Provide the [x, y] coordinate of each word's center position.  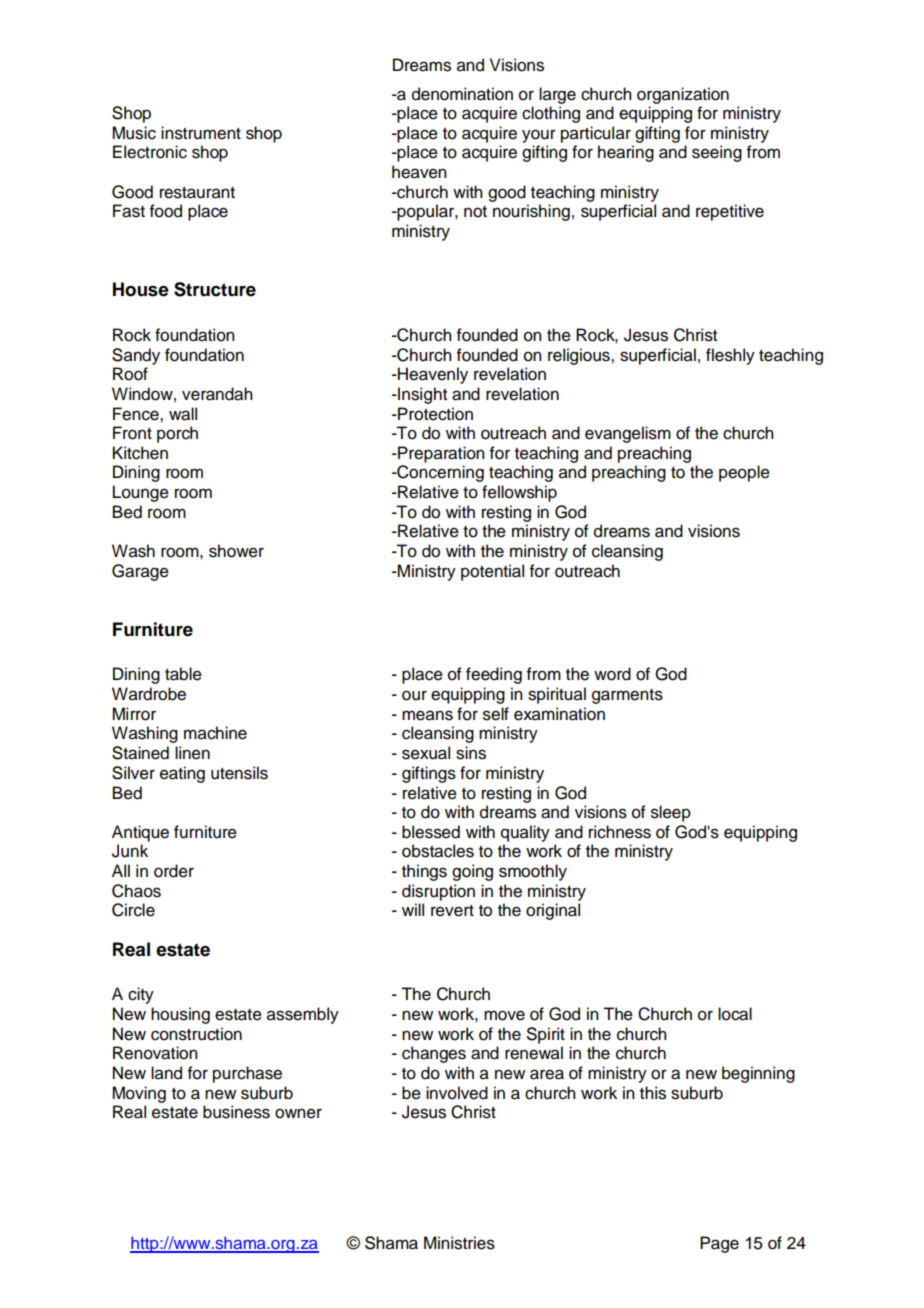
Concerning [439, 473]
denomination [462, 94]
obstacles [438, 851]
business [236, 1112]
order [174, 871]
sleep [671, 813]
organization [683, 95]
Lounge [141, 493]
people [744, 473]
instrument [201, 133]
